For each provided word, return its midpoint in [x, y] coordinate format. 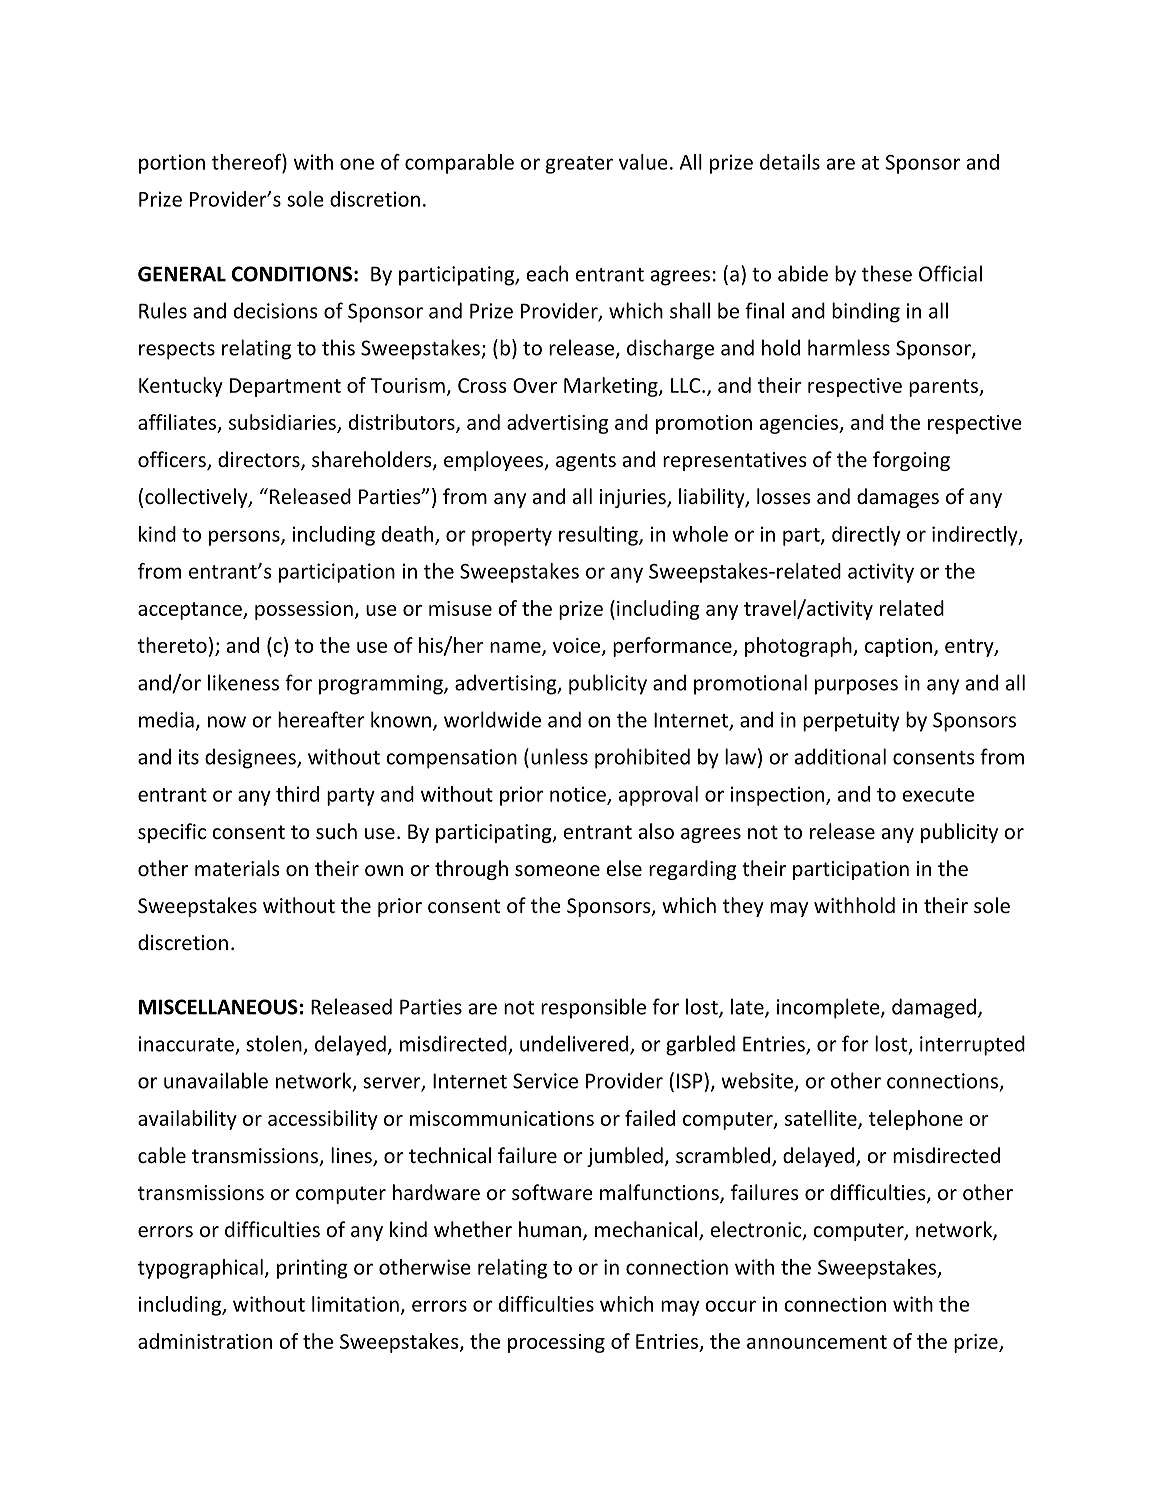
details [790, 162]
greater [579, 165]
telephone [916, 1120]
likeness [243, 682]
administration [205, 1341]
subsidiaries [283, 423]
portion [172, 164]
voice [578, 646]
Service [545, 1081]
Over [535, 385]
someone [557, 871]
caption [898, 647]
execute [938, 795]
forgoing [911, 461]
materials [237, 868]
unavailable [216, 1080]
